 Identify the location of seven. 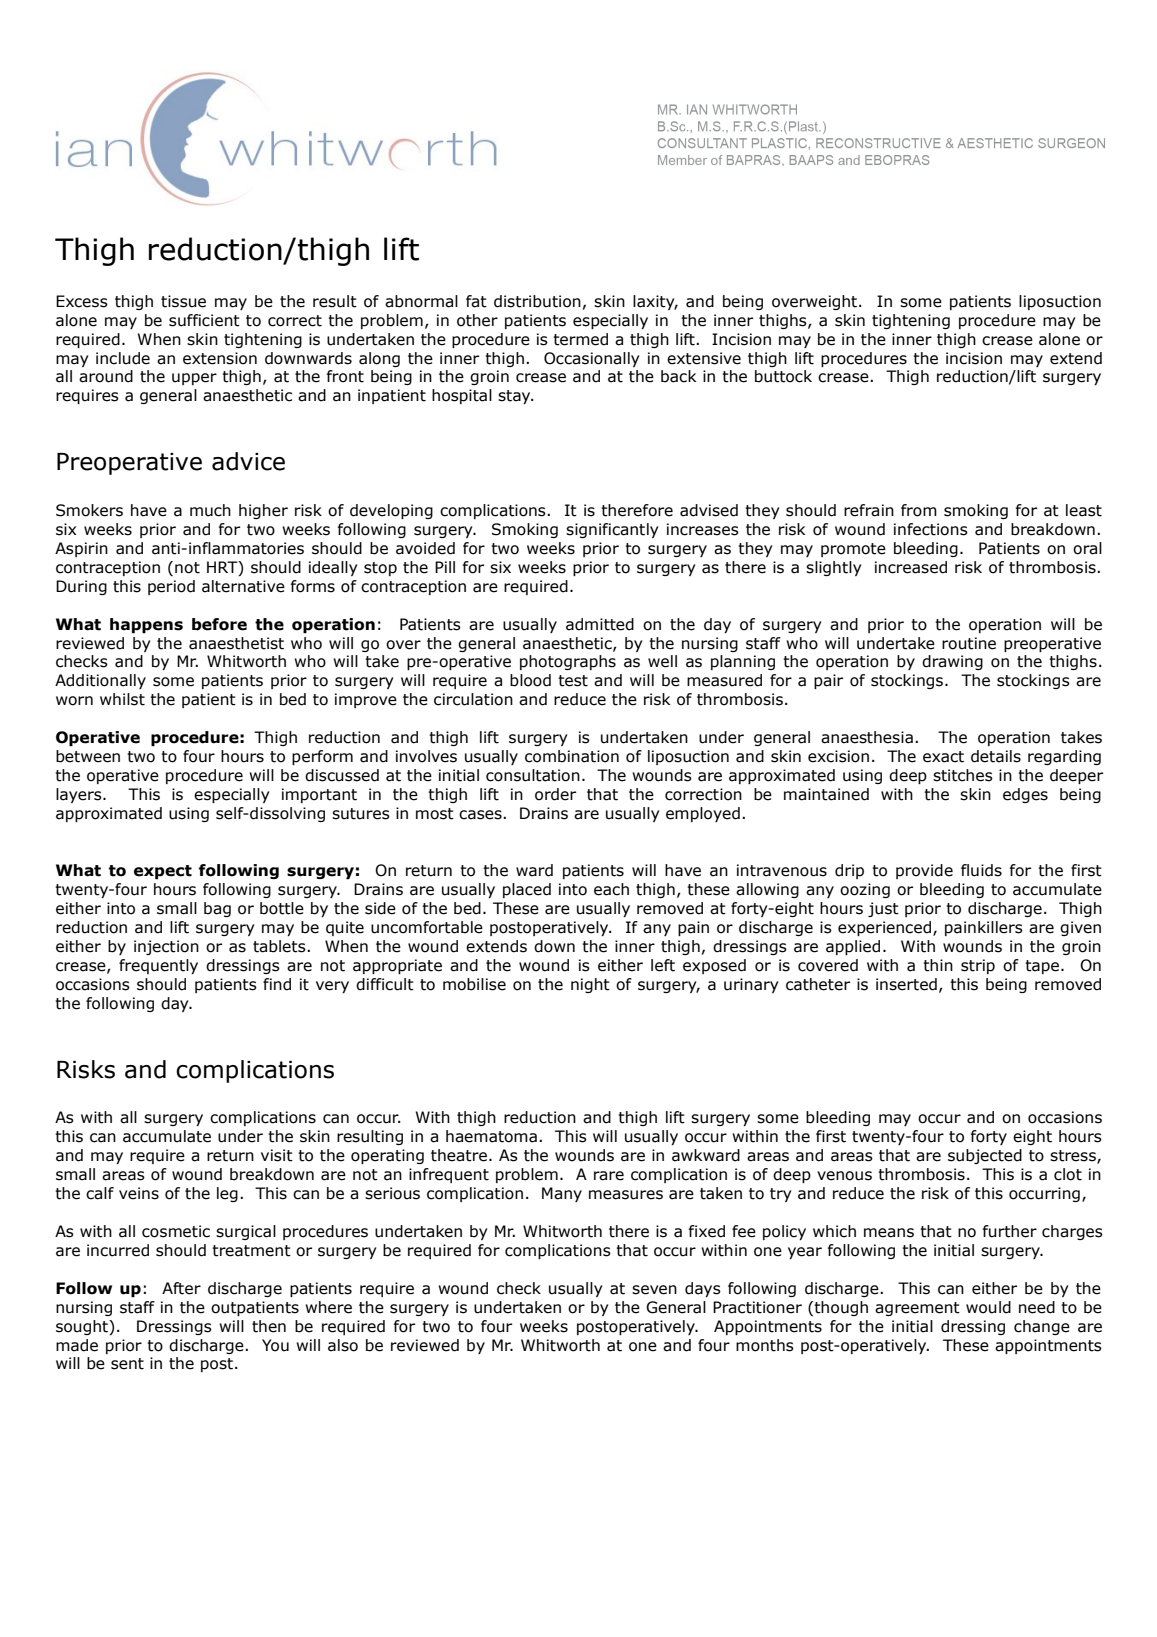
(654, 1290).
